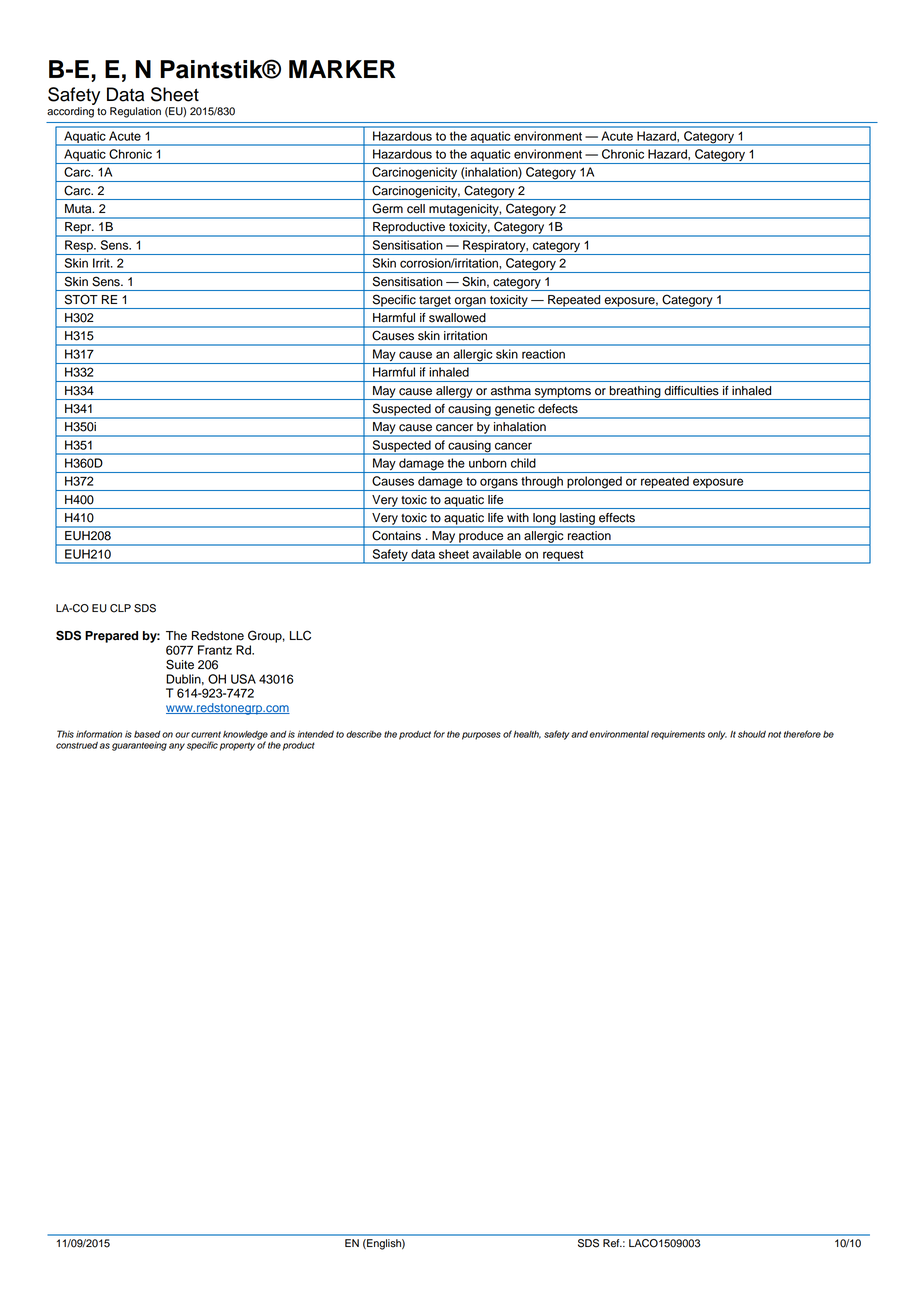 The image size is (924, 1308). Describe the element at coordinates (135, 112) in the screenshot. I see `Regulation` at that location.
